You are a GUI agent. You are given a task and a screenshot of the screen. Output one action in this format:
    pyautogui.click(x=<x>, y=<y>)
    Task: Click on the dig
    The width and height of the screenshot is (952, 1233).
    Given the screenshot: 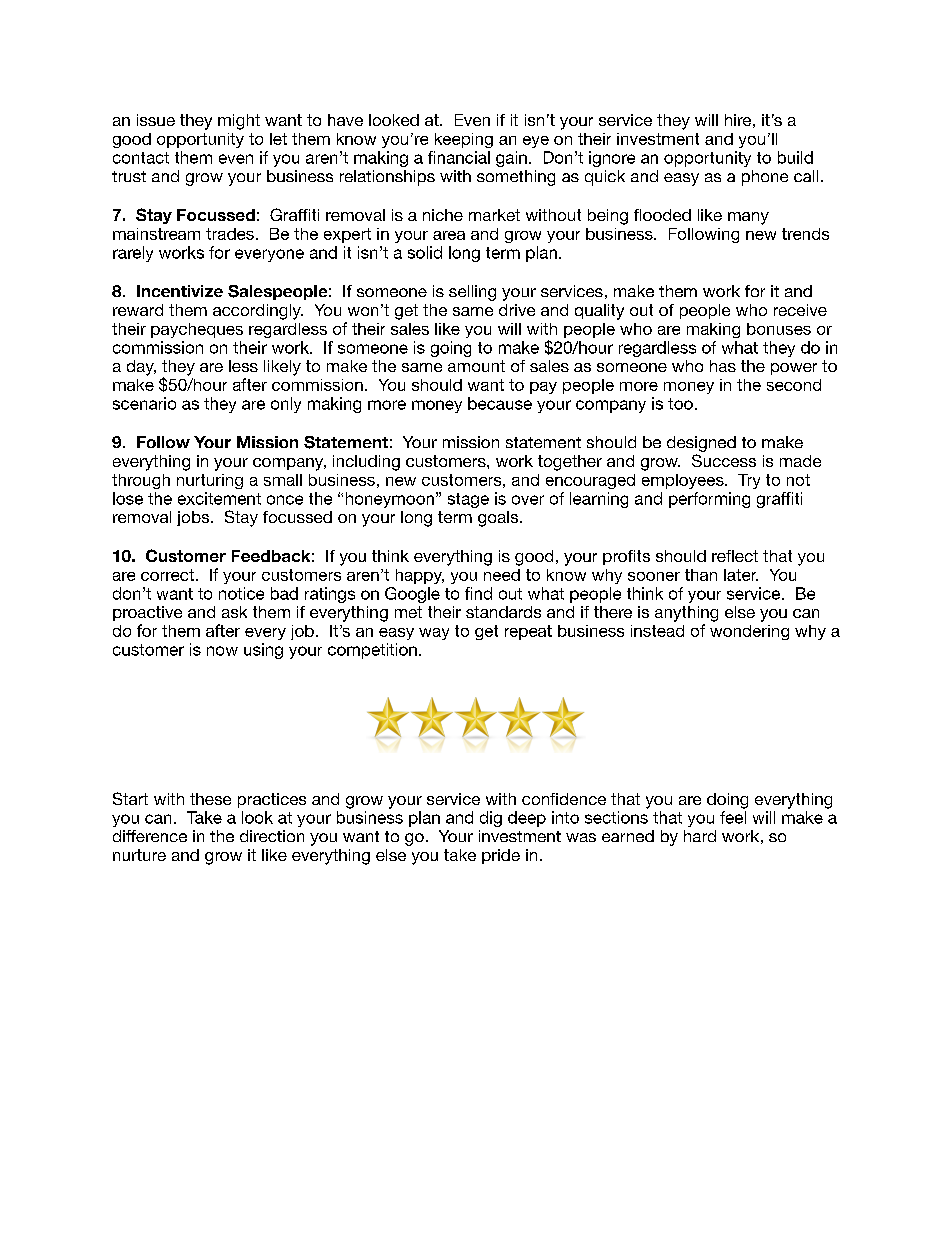 What is the action you would take?
    pyautogui.click(x=491, y=819)
